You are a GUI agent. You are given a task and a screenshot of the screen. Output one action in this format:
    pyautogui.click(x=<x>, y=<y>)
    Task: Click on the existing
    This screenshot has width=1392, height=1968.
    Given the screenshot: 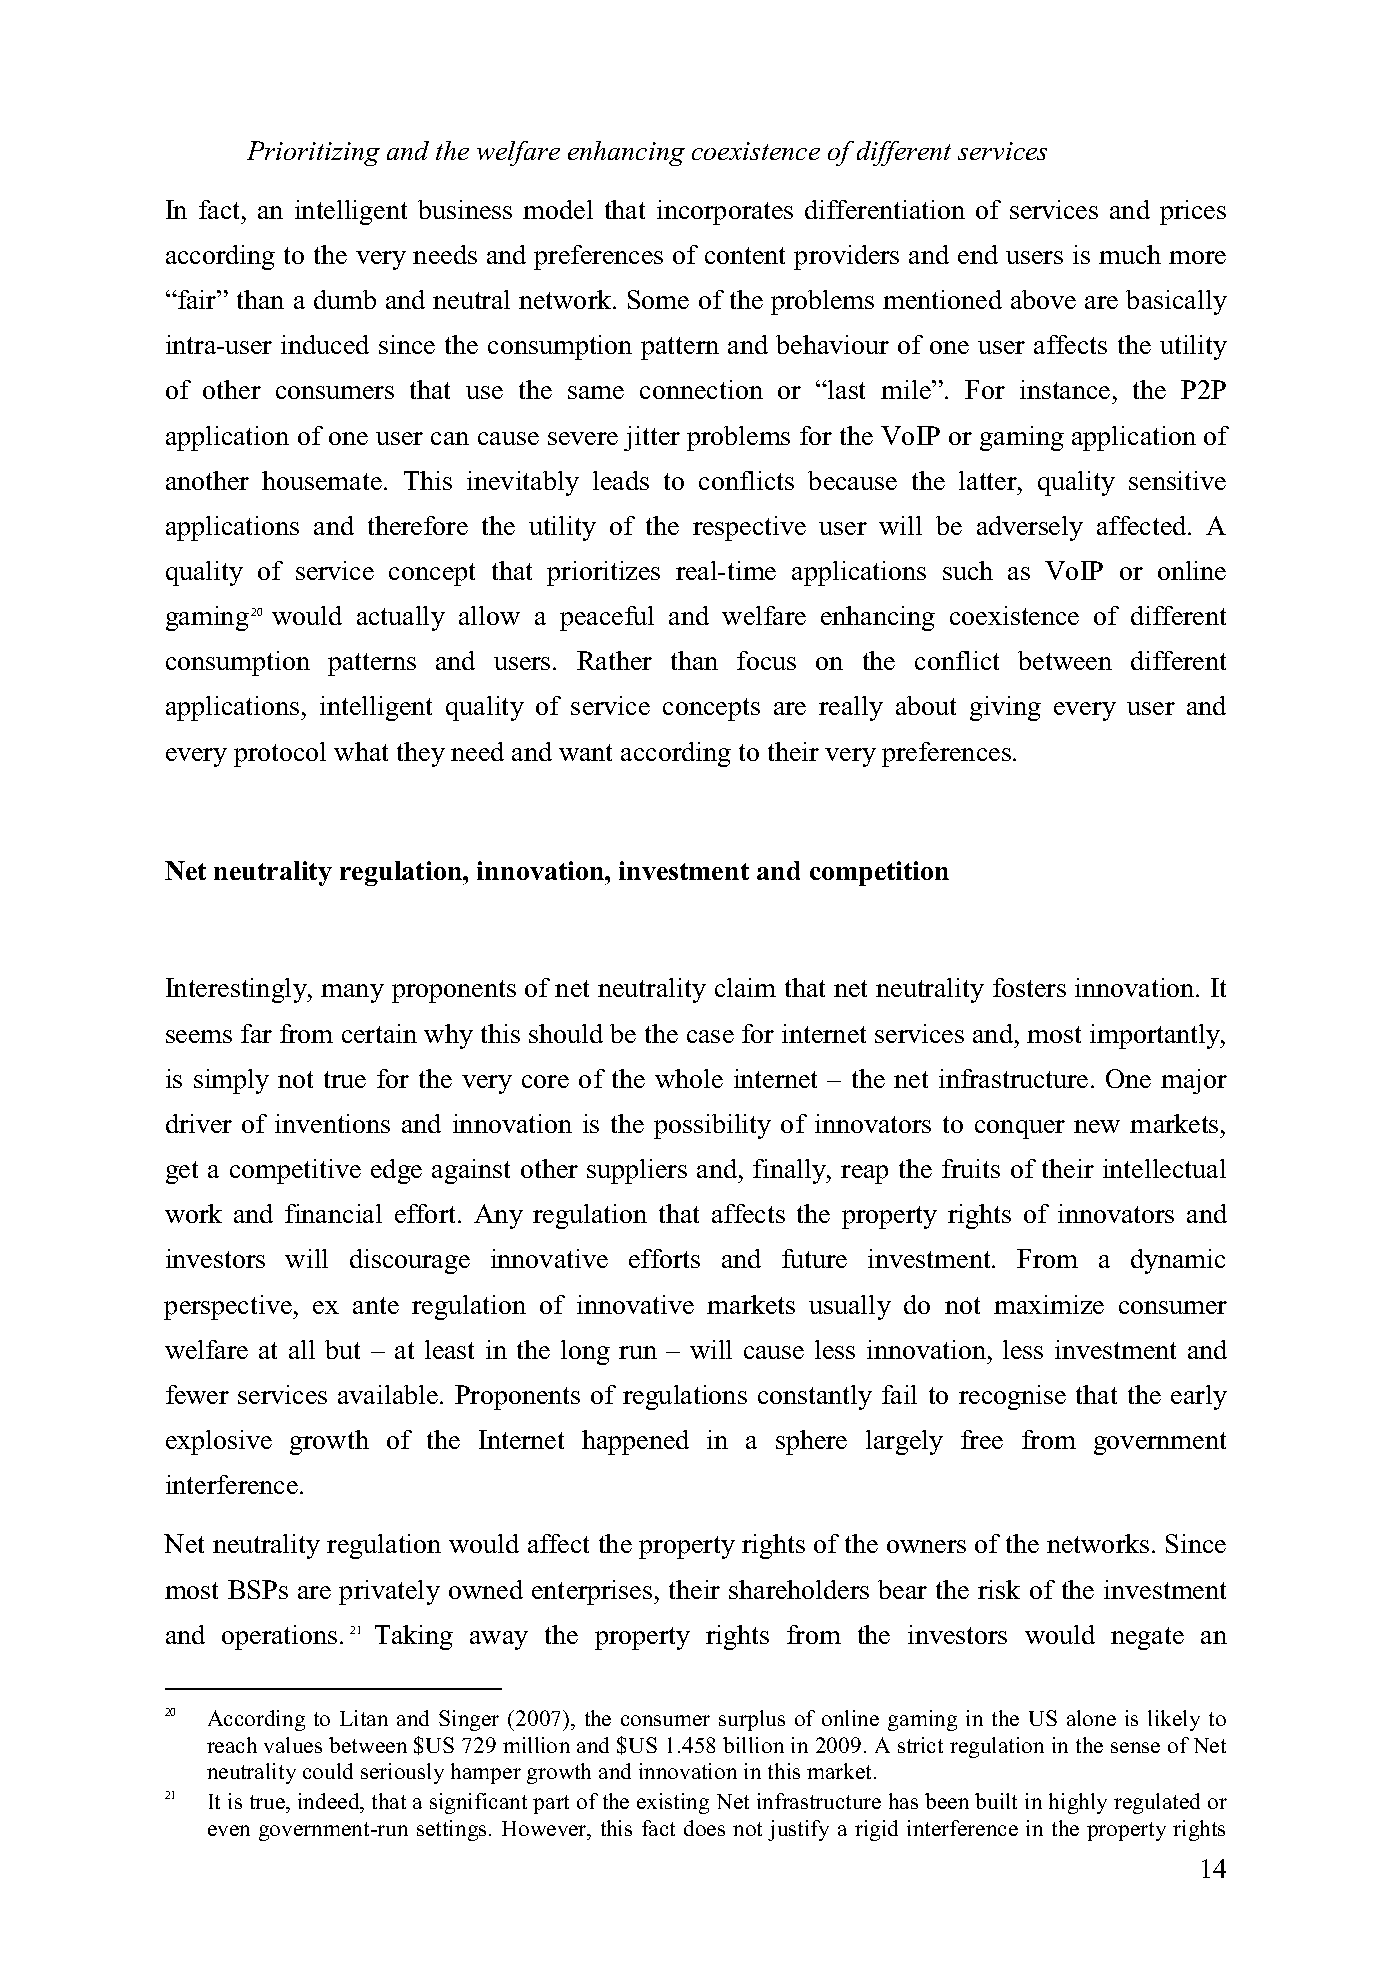 What is the action you would take?
    pyautogui.click(x=673, y=1803)
